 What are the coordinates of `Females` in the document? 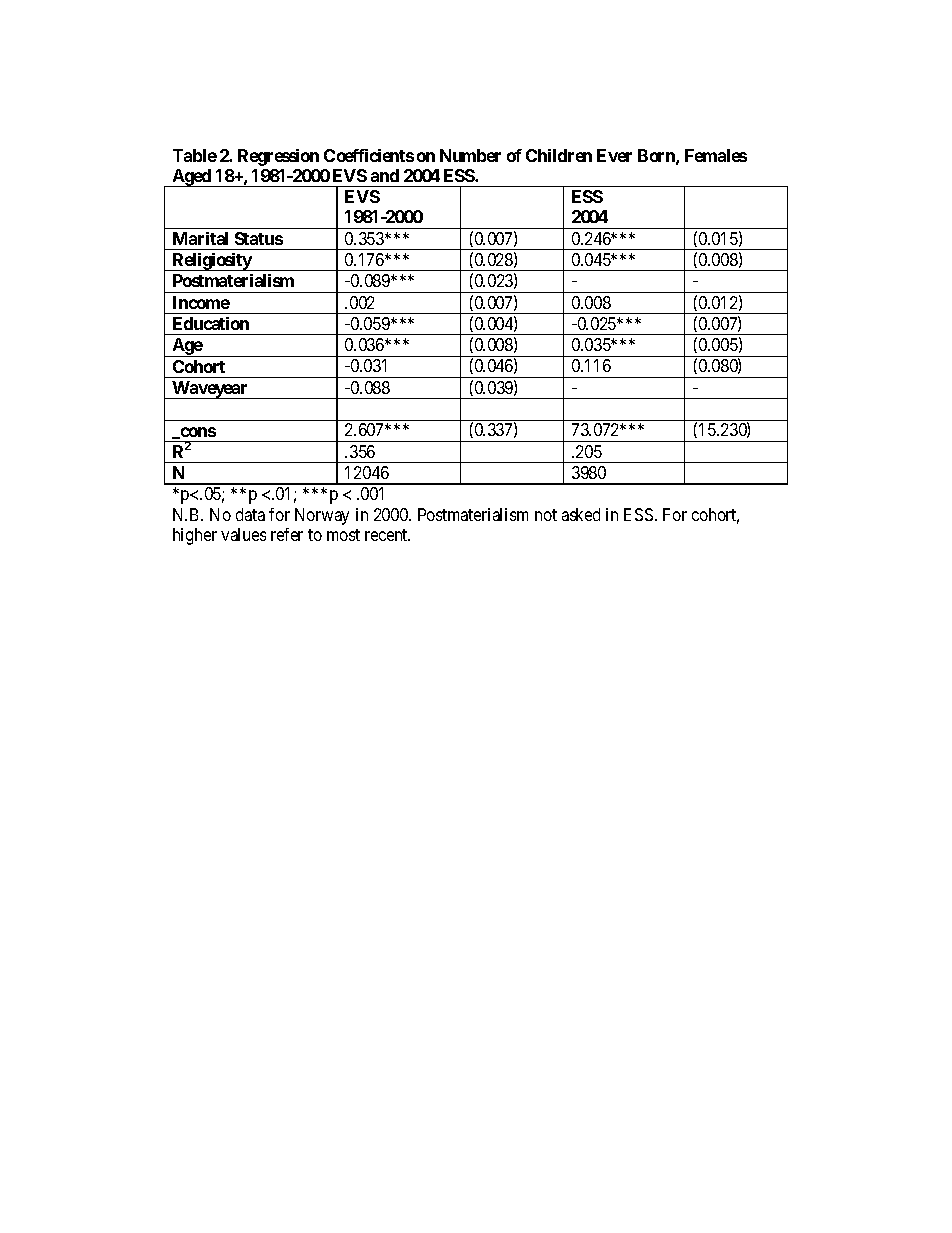 It's located at (716, 155).
